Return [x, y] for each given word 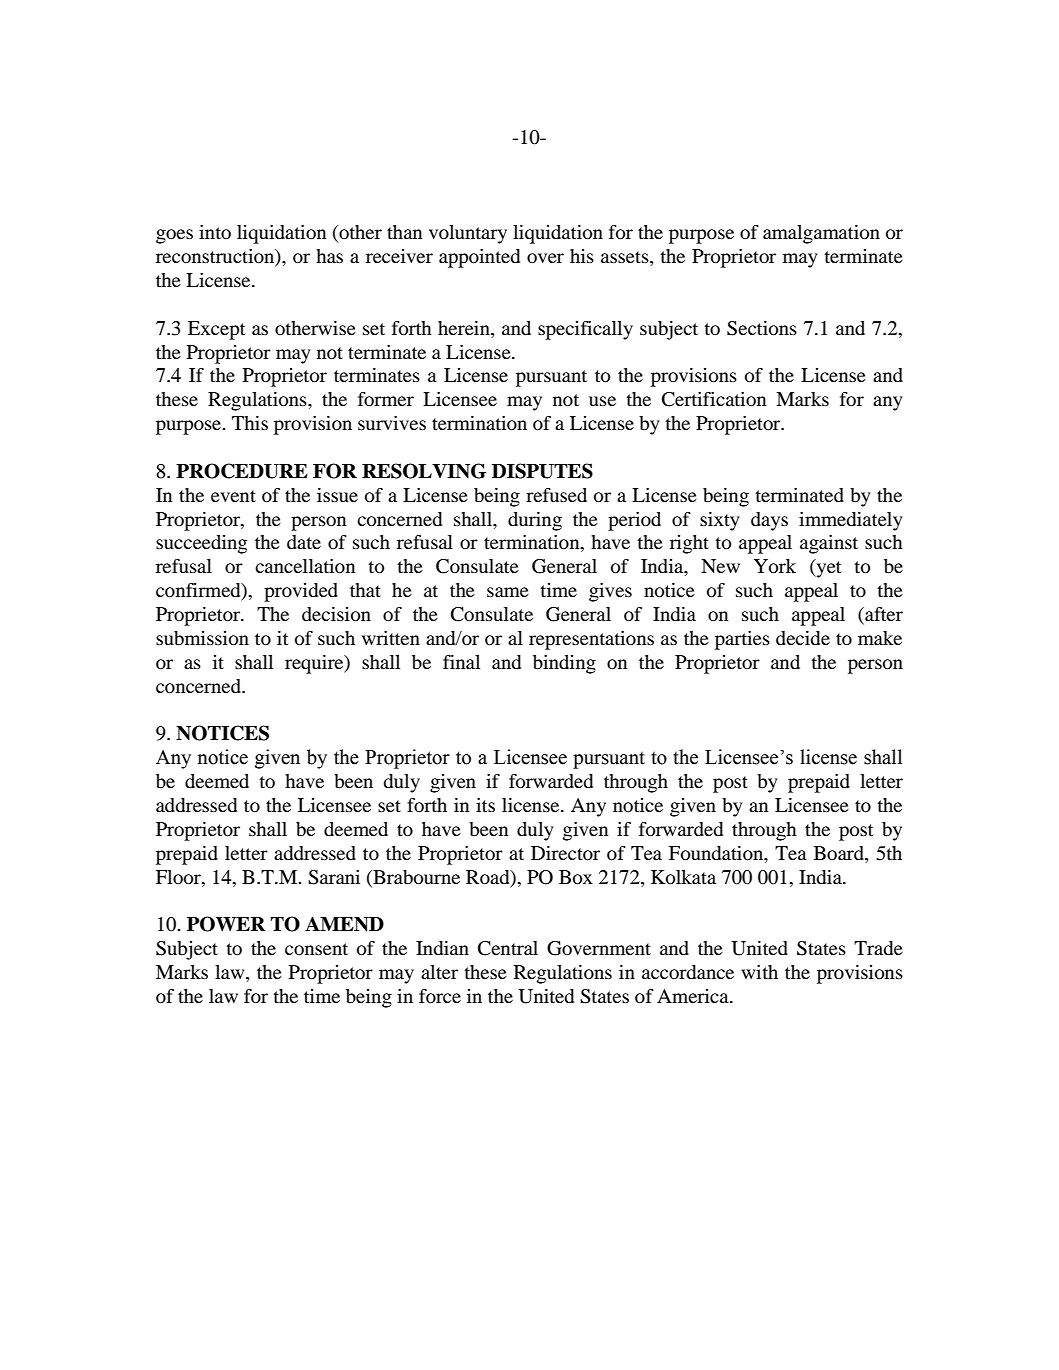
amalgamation [821, 234]
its [485, 805]
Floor [179, 877]
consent [316, 949]
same [508, 592]
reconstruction [216, 257]
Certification [714, 399]
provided [301, 592]
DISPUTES [542, 471]
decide [803, 638]
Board [840, 853]
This [250, 423]
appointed [479, 258]
